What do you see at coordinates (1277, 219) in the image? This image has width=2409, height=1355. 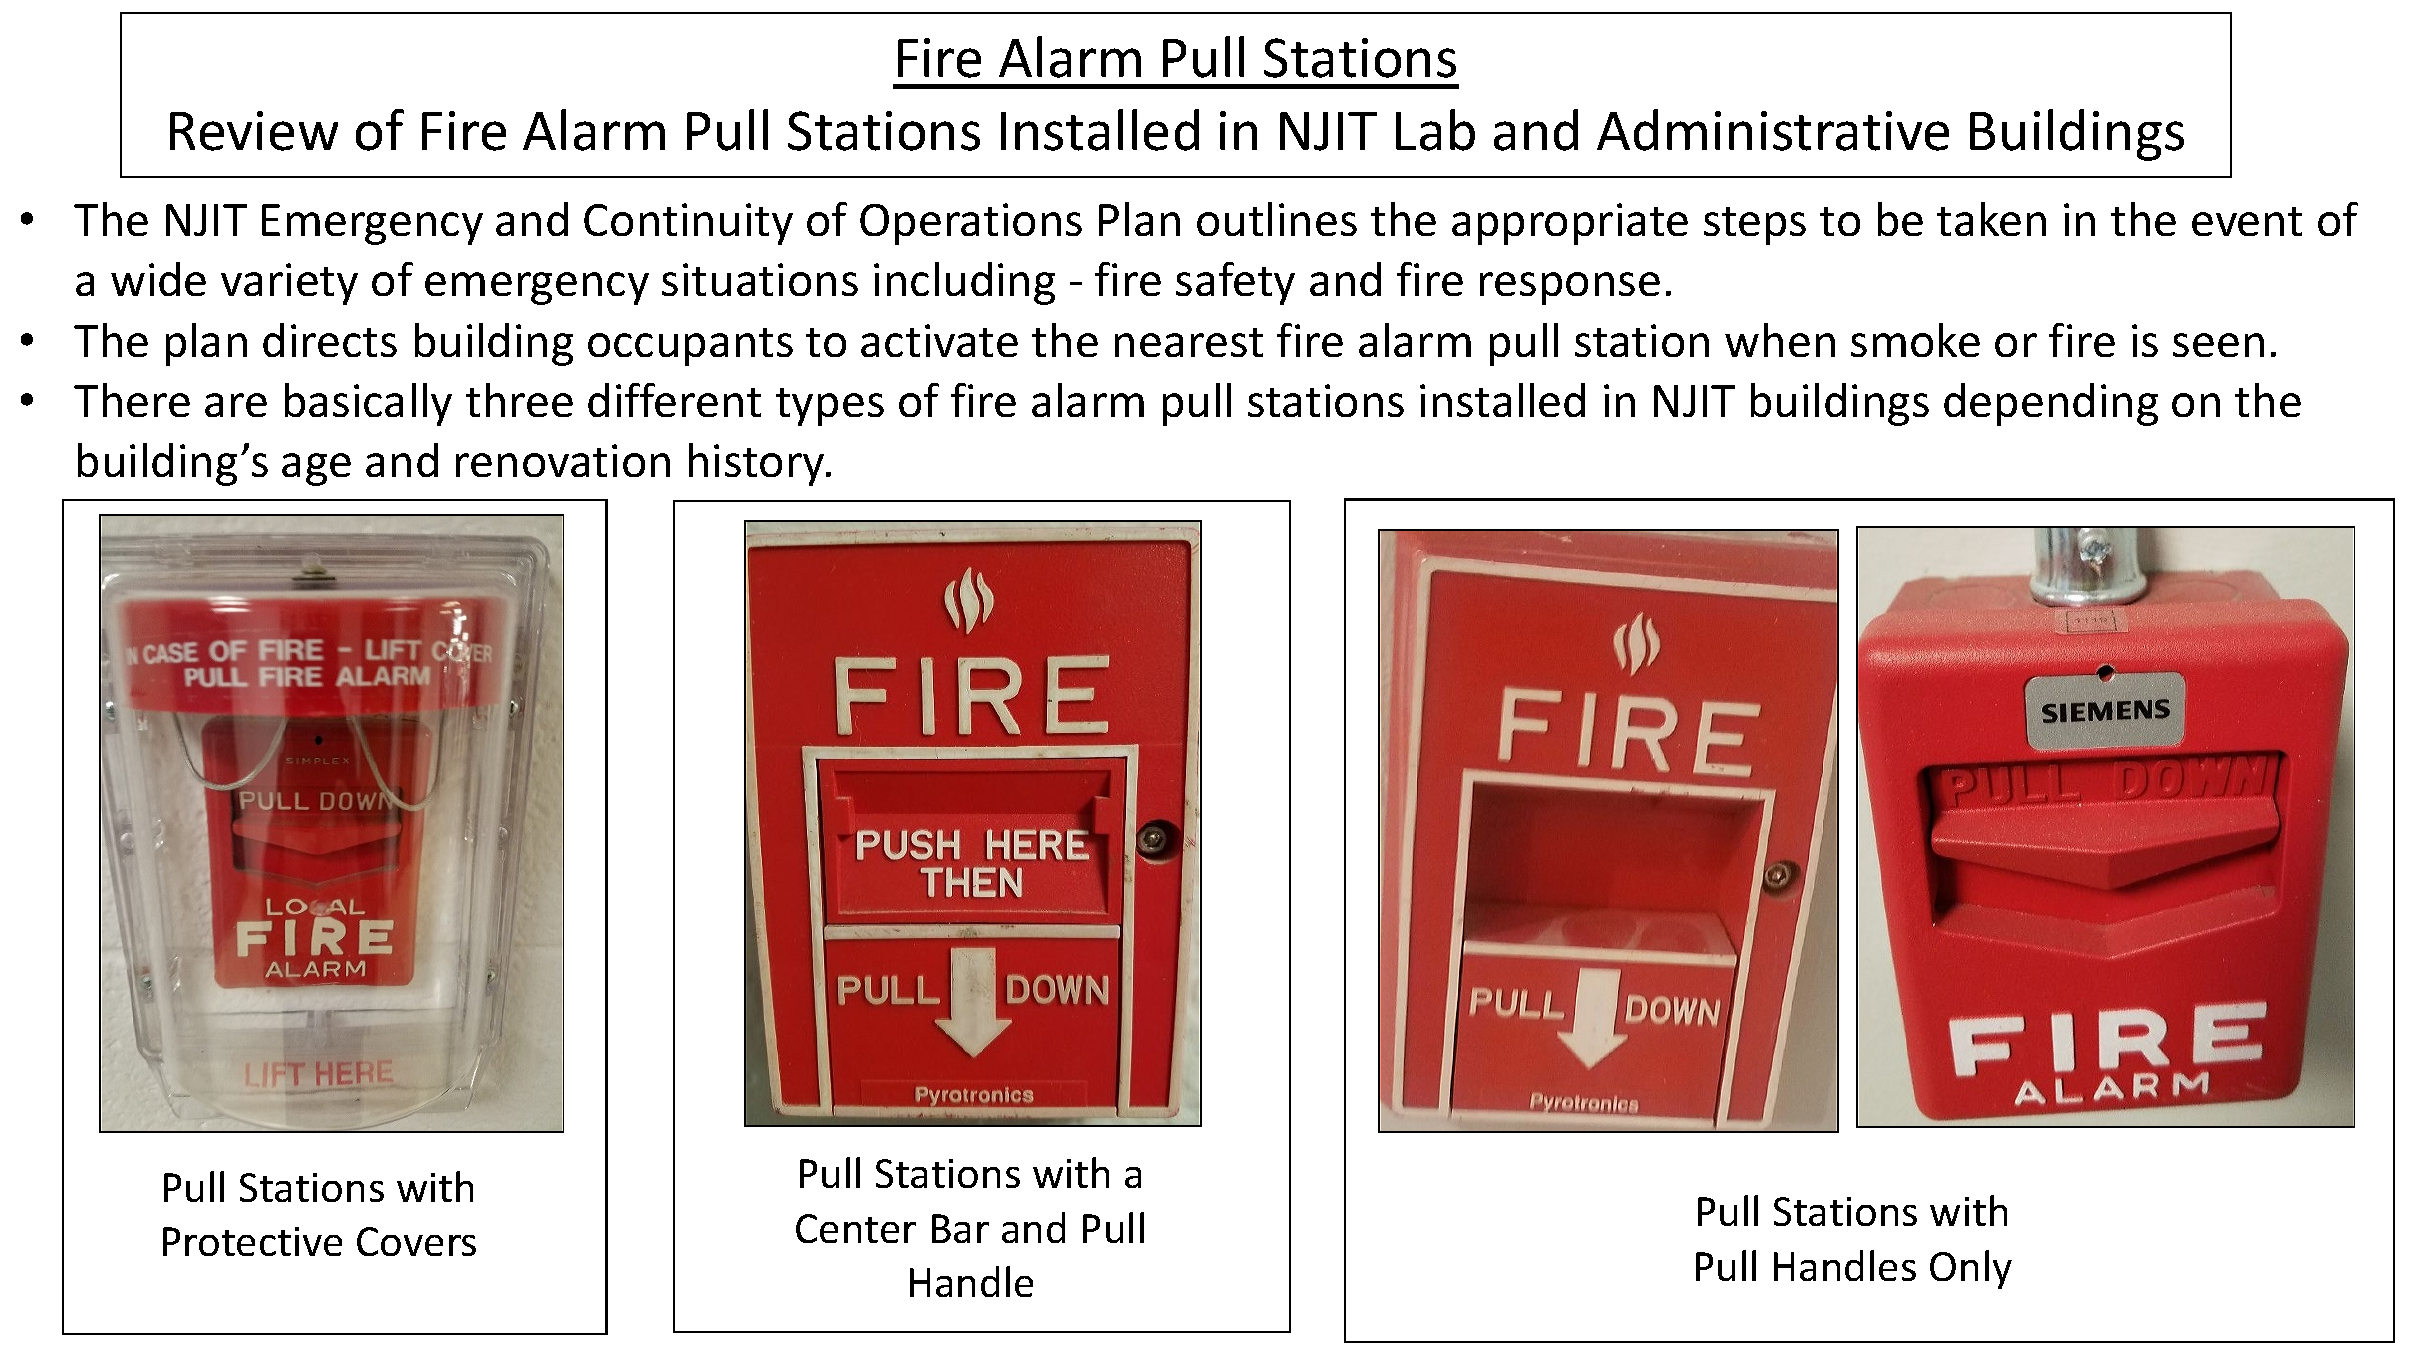 I see `outlines` at bounding box center [1277, 219].
